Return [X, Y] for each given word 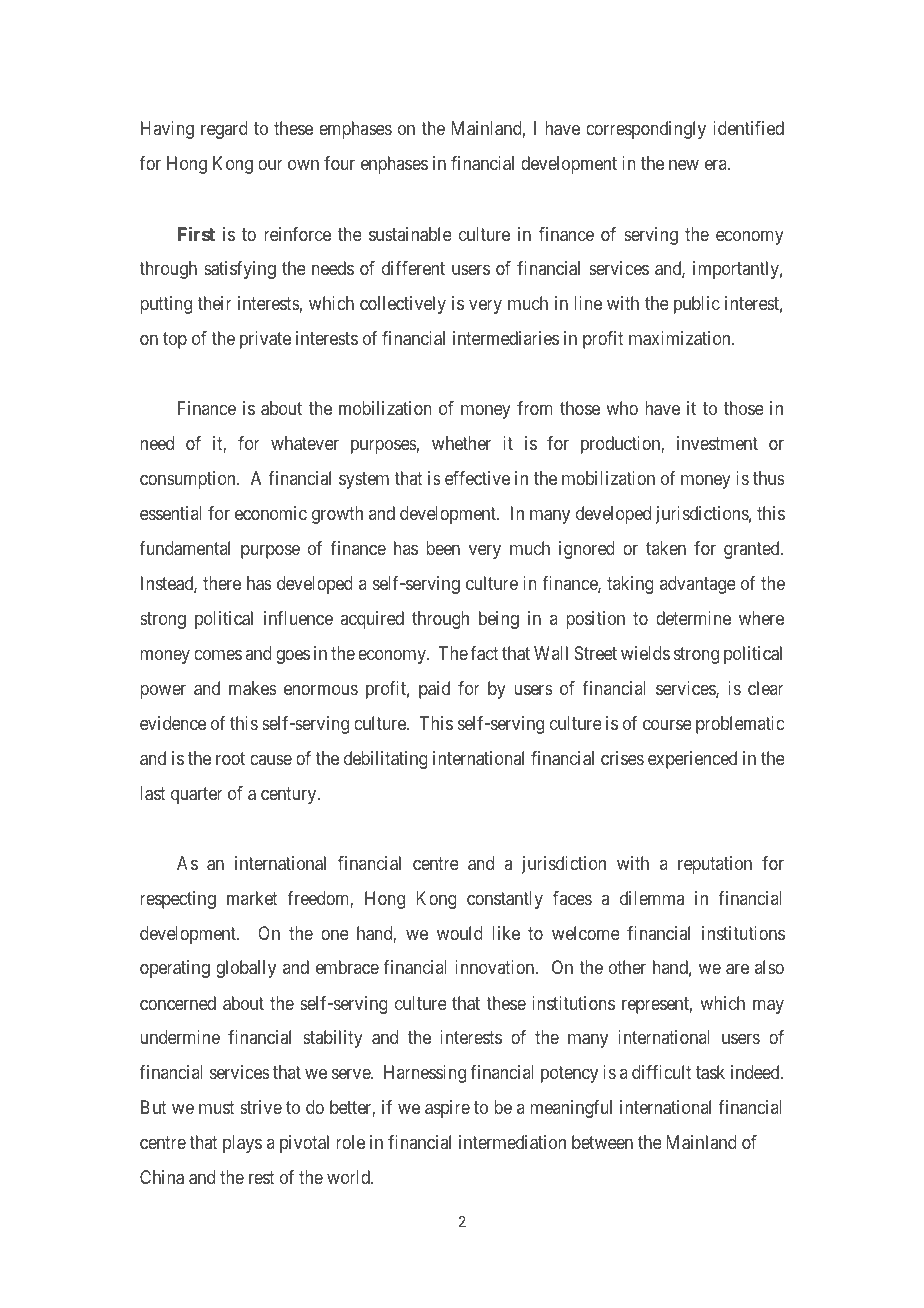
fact [484, 653]
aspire [447, 1109]
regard [224, 130]
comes [218, 654]
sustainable [410, 234]
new [684, 165]
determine [693, 618]
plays [242, 1144]
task [710, 1072]
